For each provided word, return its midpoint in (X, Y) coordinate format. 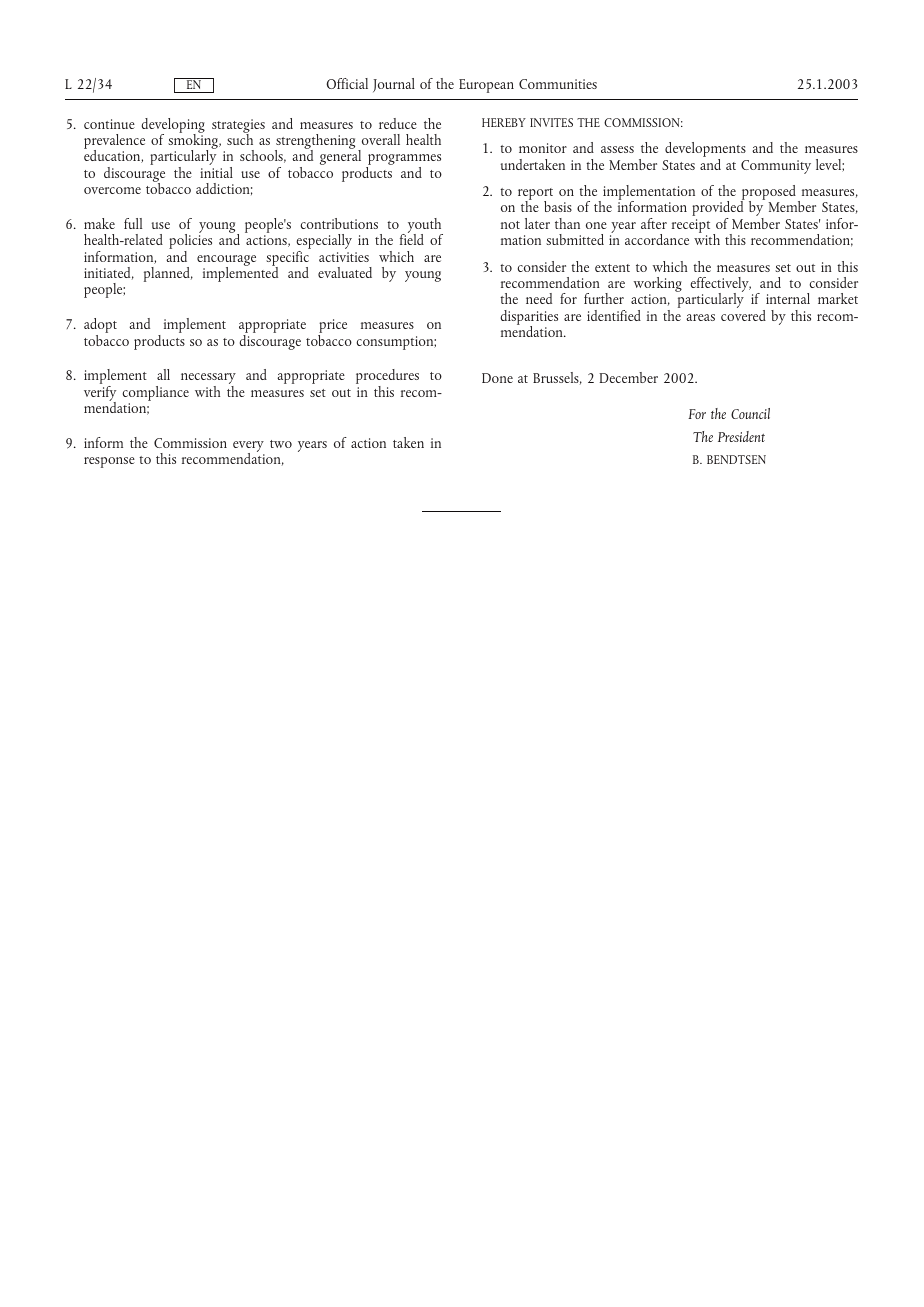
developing (173, 126)
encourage (226, 261)
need (539, 298)
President (741, 436)
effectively (720, 286)
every (248, 447)
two (281, 444)
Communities (558, 84)
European (486, 86)
